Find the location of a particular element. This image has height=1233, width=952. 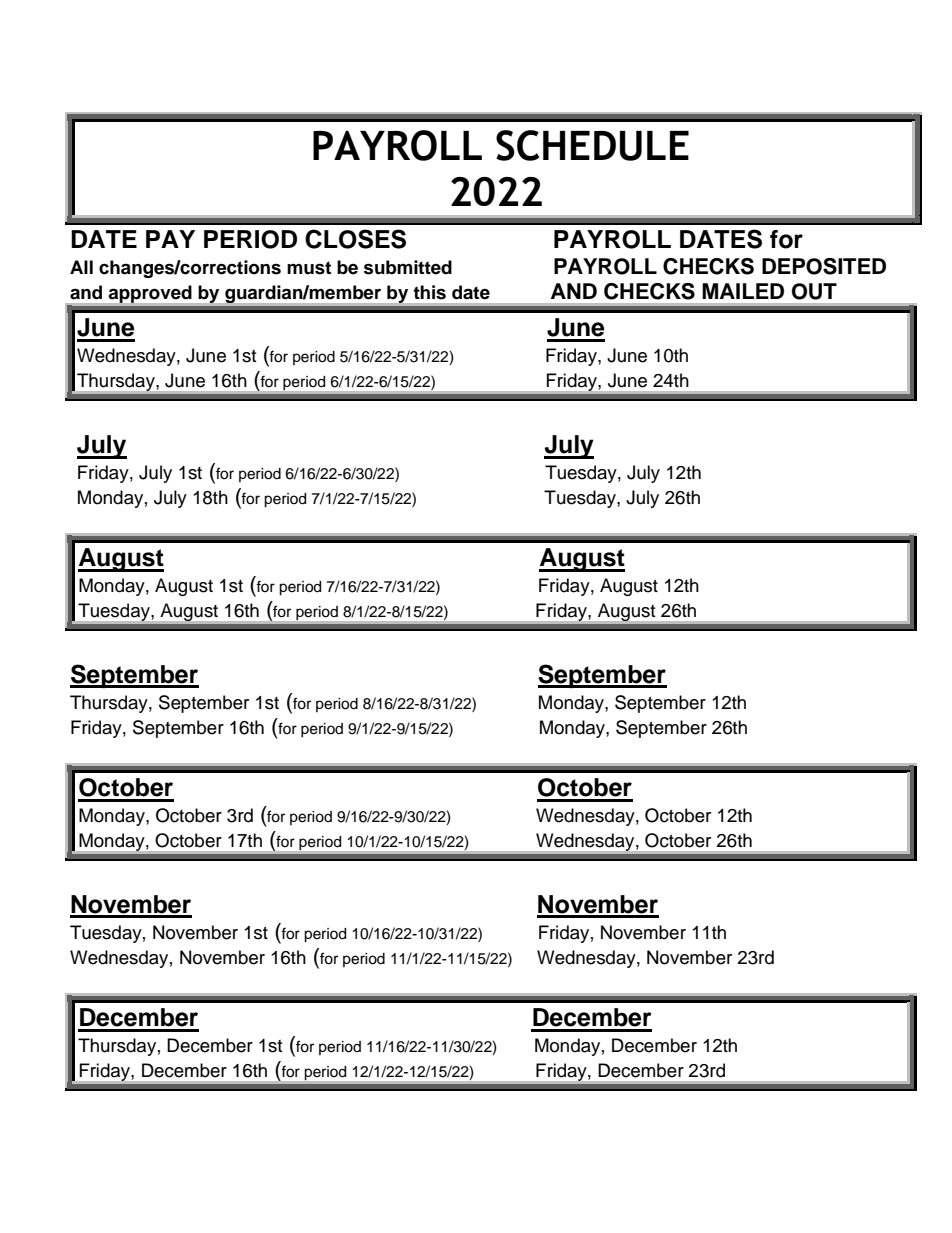

SCHEDULE is located at coordinates (592, 145).
